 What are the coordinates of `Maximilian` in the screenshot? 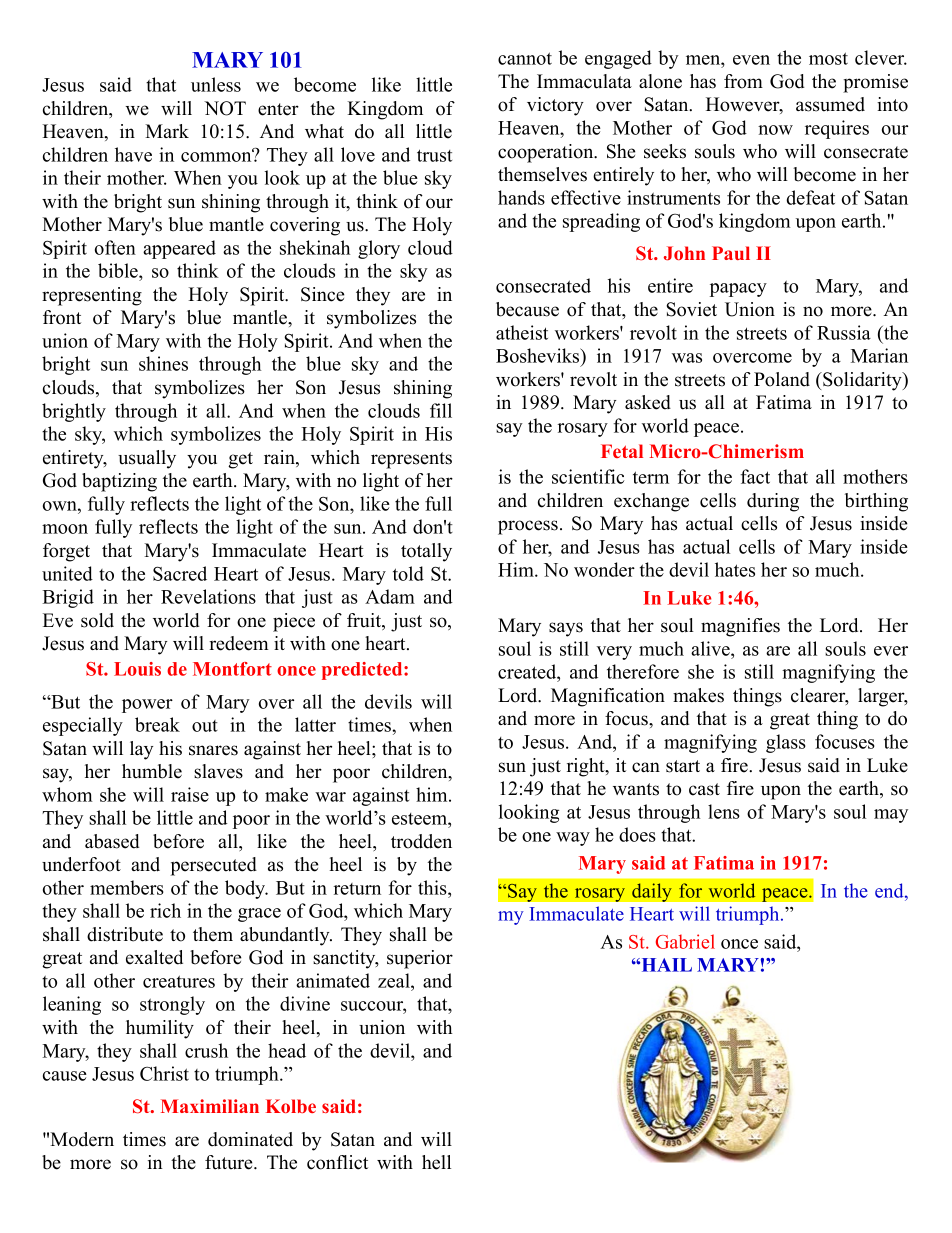 It's located at (210, 1106).
